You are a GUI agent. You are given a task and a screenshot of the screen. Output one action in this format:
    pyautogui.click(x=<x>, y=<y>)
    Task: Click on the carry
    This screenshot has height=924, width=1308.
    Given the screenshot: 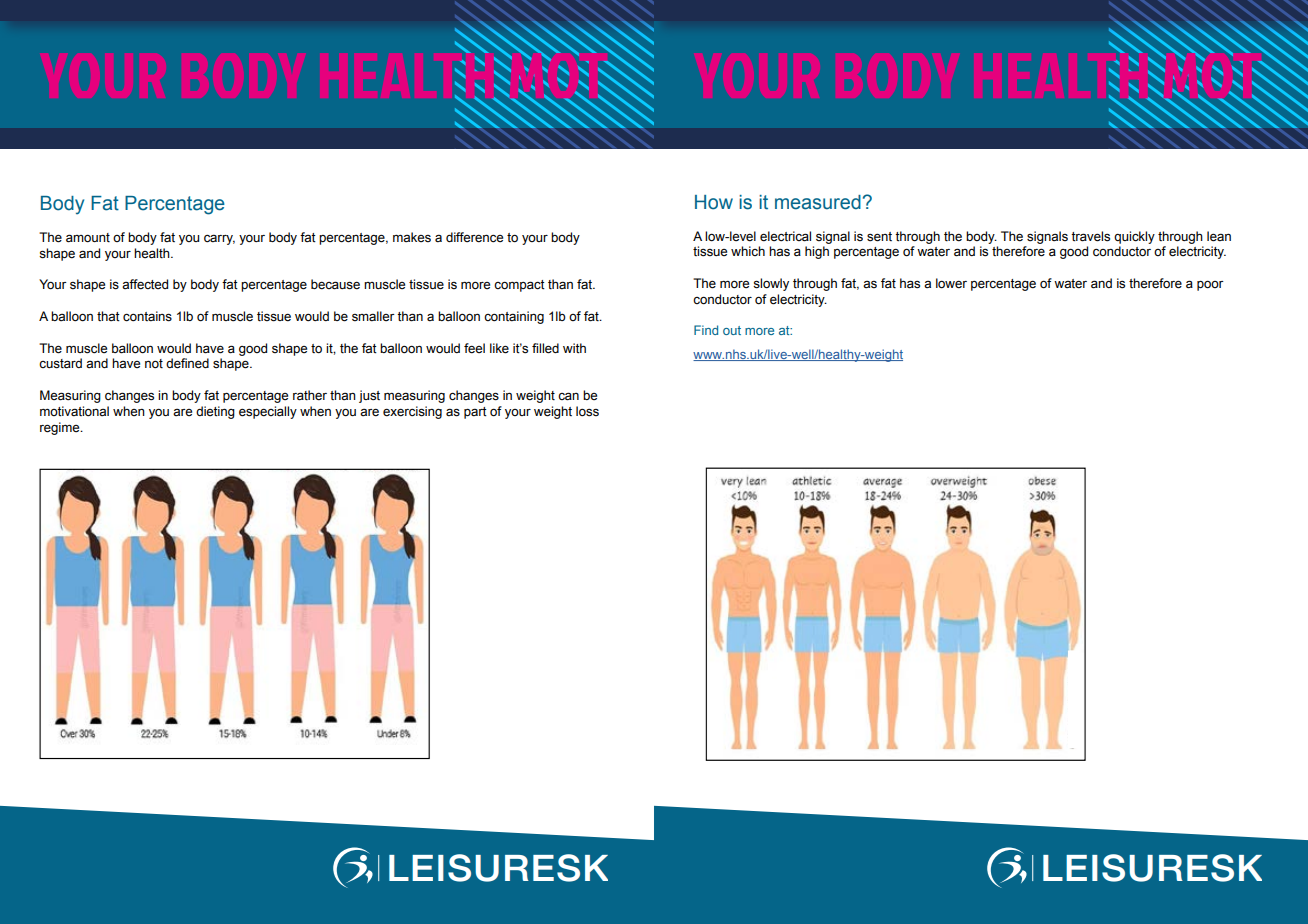 What is the action you would take?
    pyautogui.click(x=219, y=239)
